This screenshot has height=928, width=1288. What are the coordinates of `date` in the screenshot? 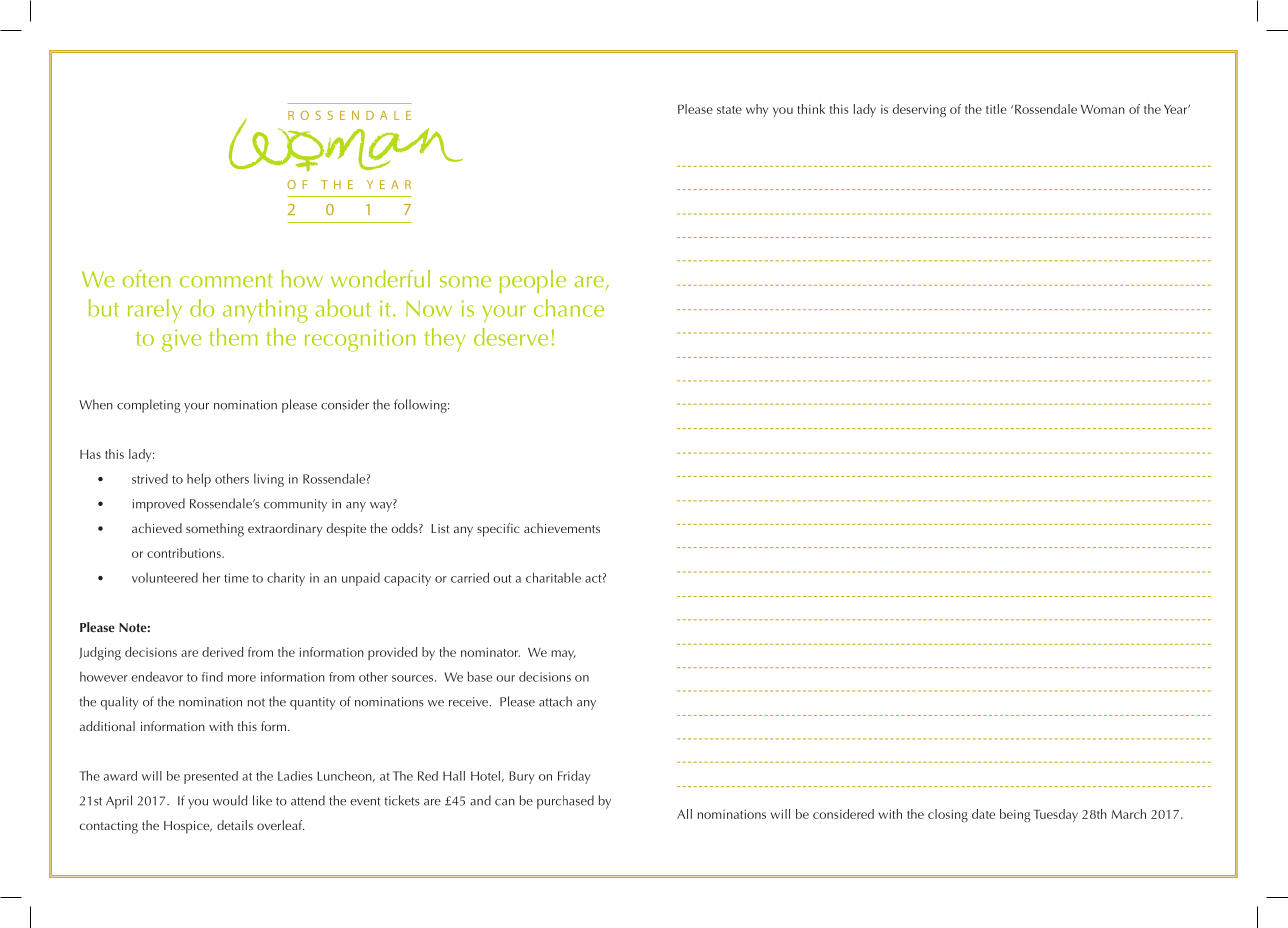 It's located at (983, 814).
